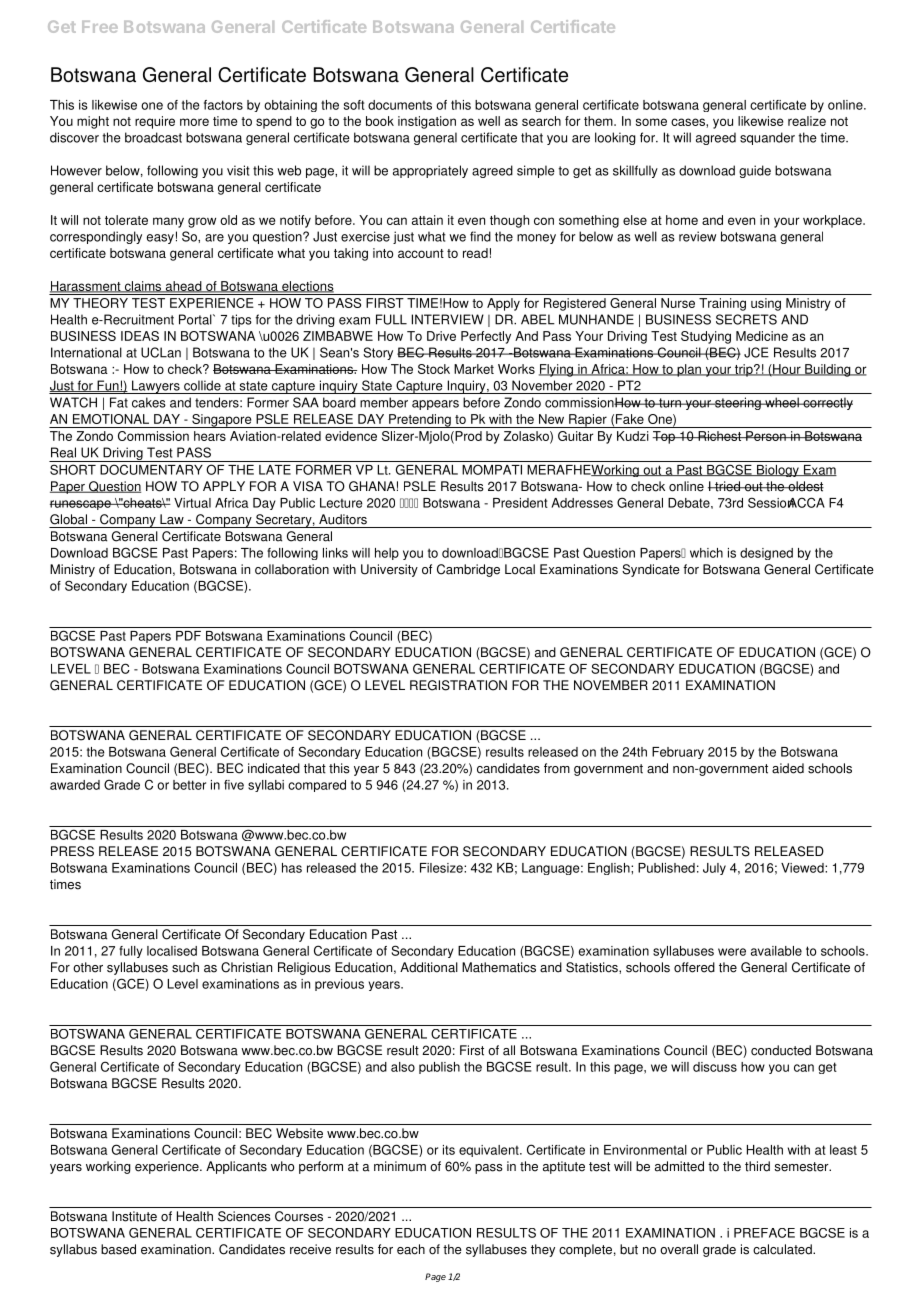  I want to click on PREFACE, so click(764, 1233).
